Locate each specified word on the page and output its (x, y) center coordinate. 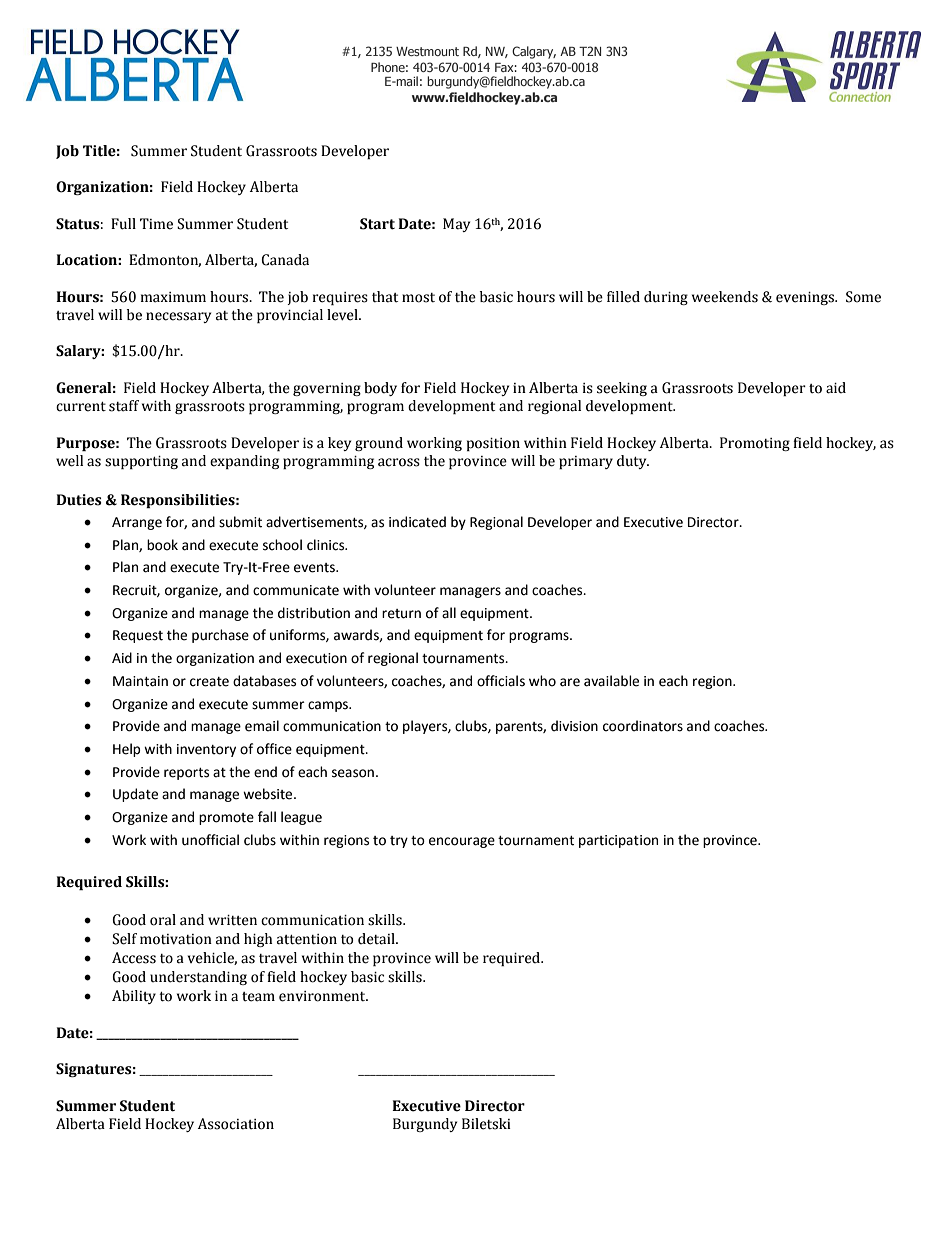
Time (156, 224)
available (611, 681)
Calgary (534, 52)
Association (236, 1124)
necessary (178, 317)
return (401, 614)
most (418, 298)
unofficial (210, 840)
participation (618, 841)
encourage (462, 842)
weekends (725, 297)
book (162, 545)
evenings (806, 298)
